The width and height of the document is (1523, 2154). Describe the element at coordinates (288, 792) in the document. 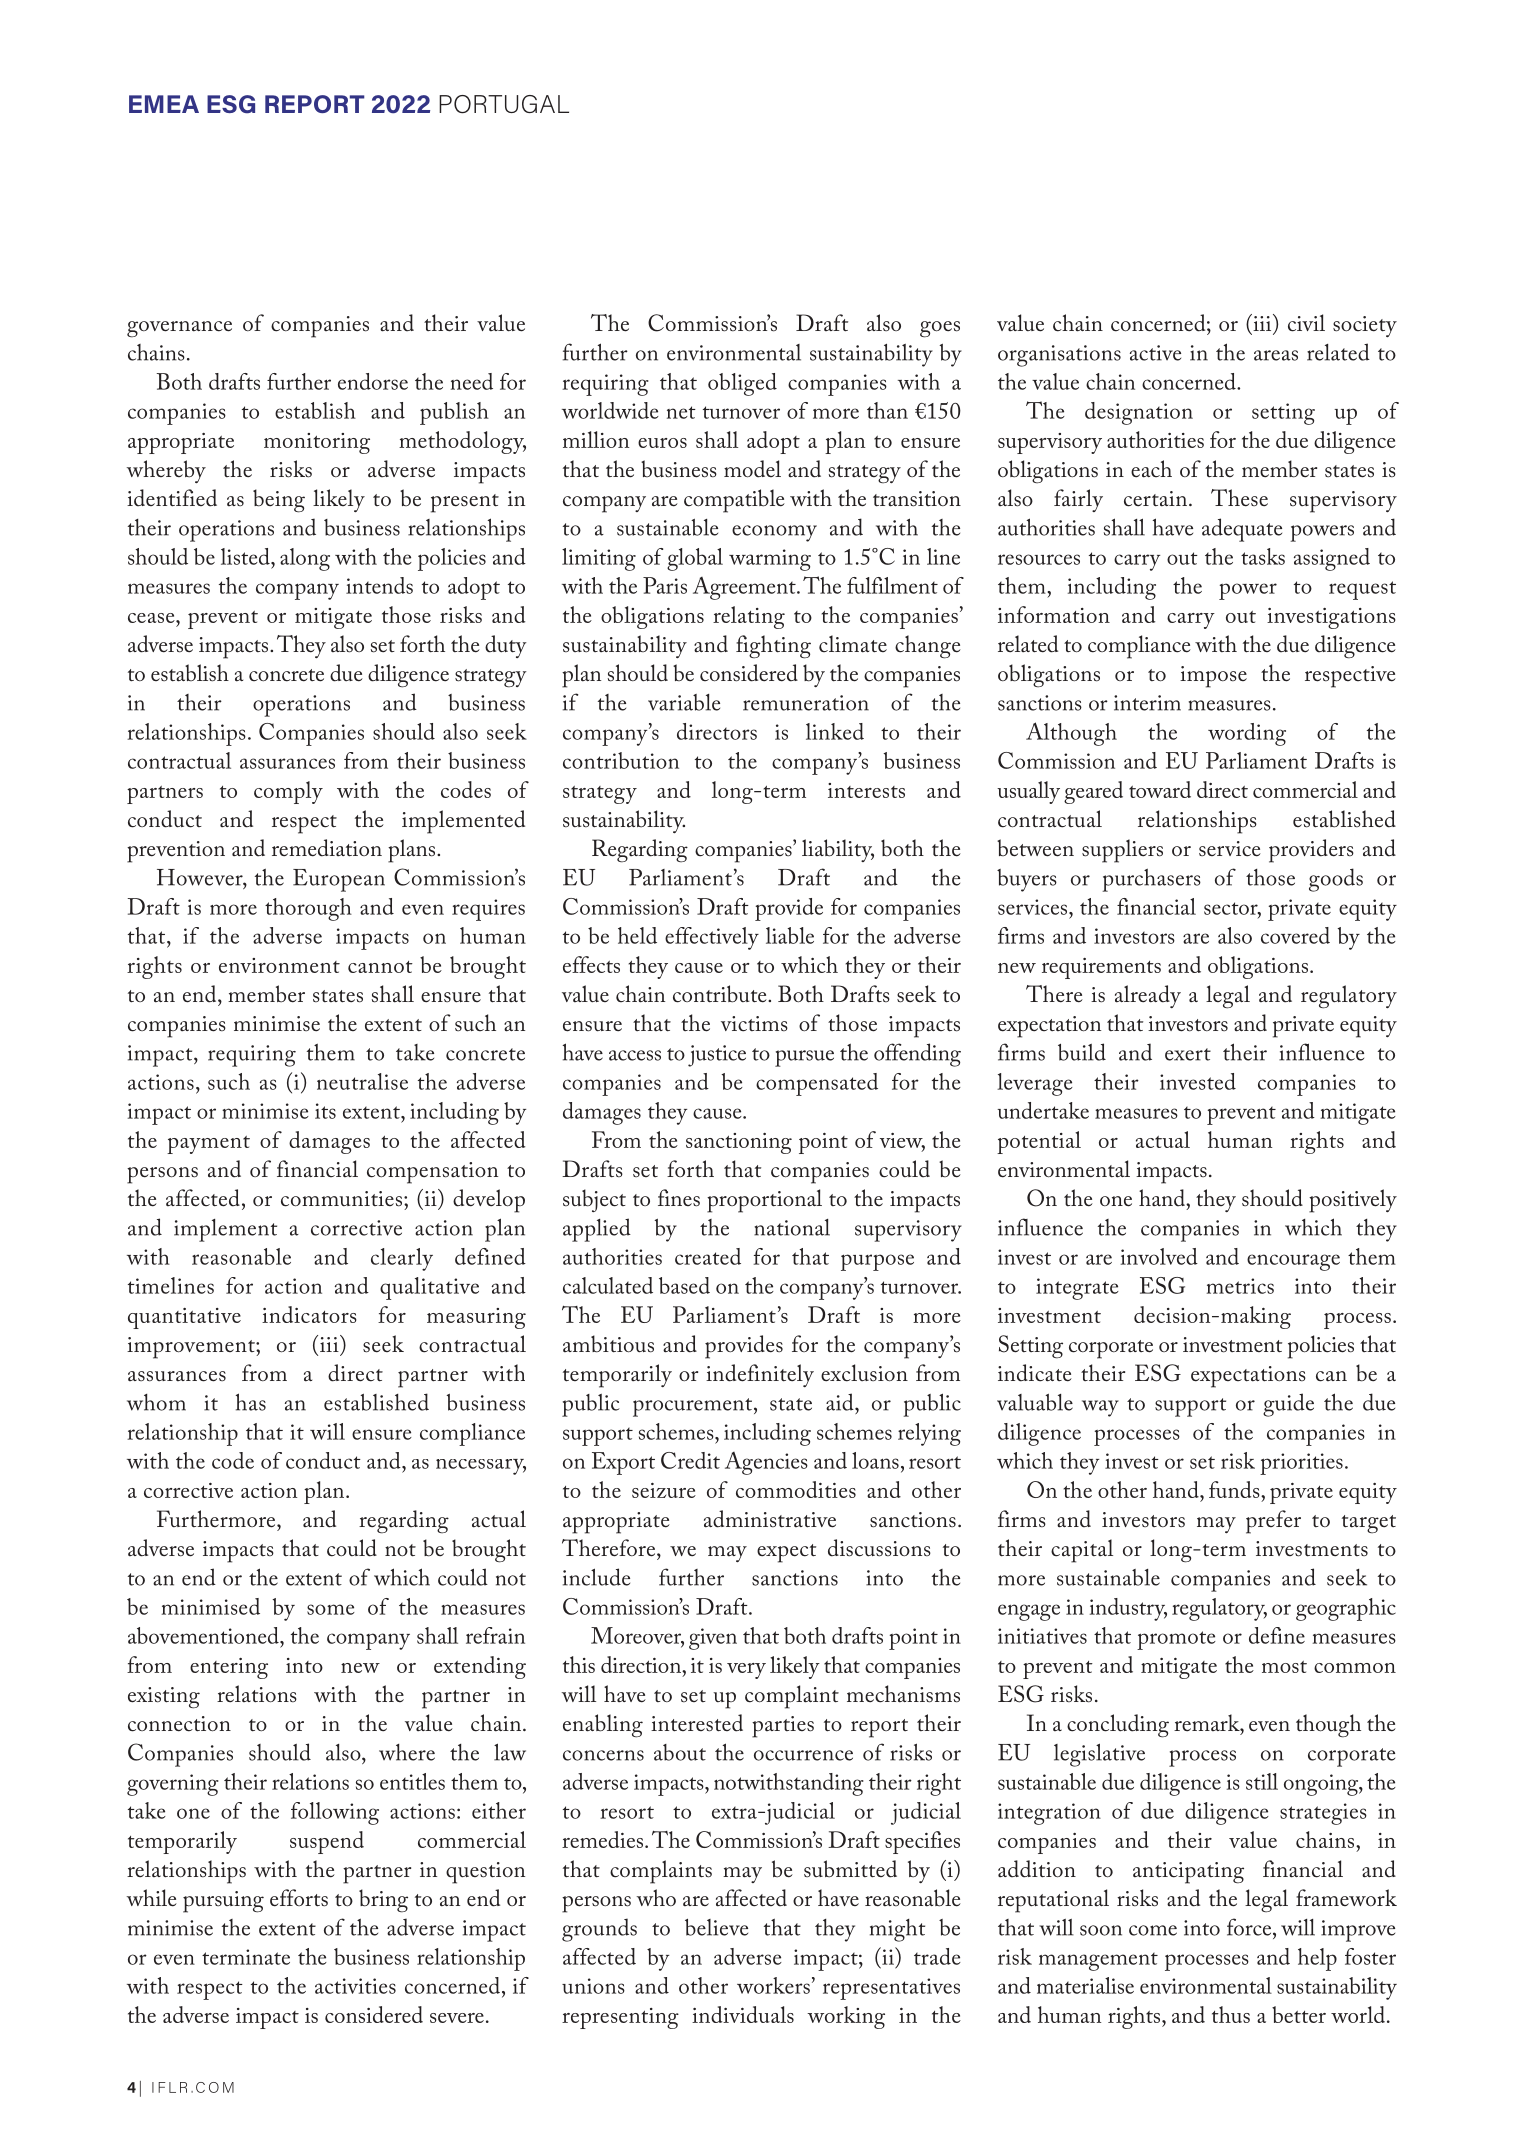

I see `comply` at that location.
